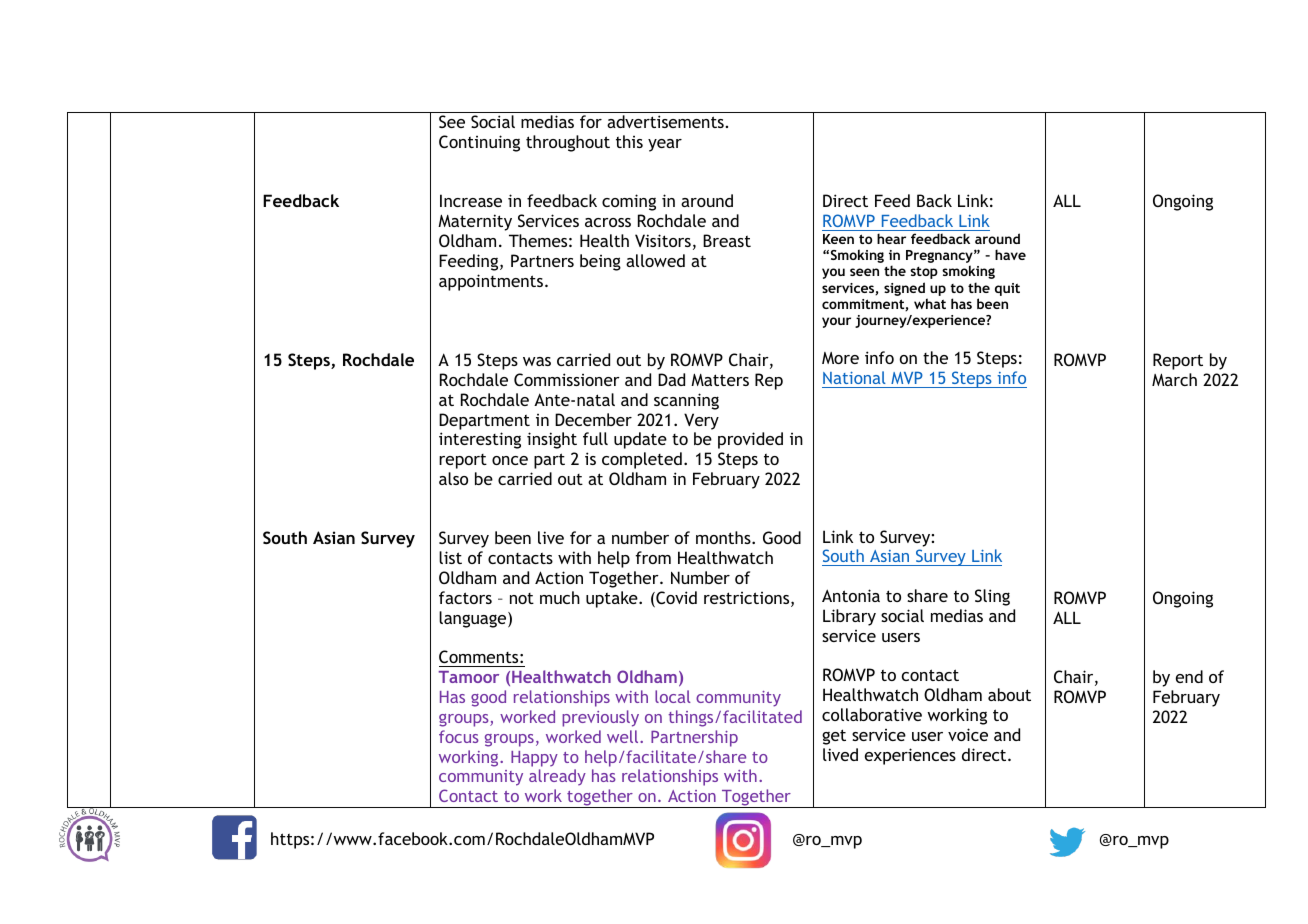 This screenshot has height=924, width=1308. Describe the element at coordinates (1010, 254) in the screenshot. I see `have` at that location.
